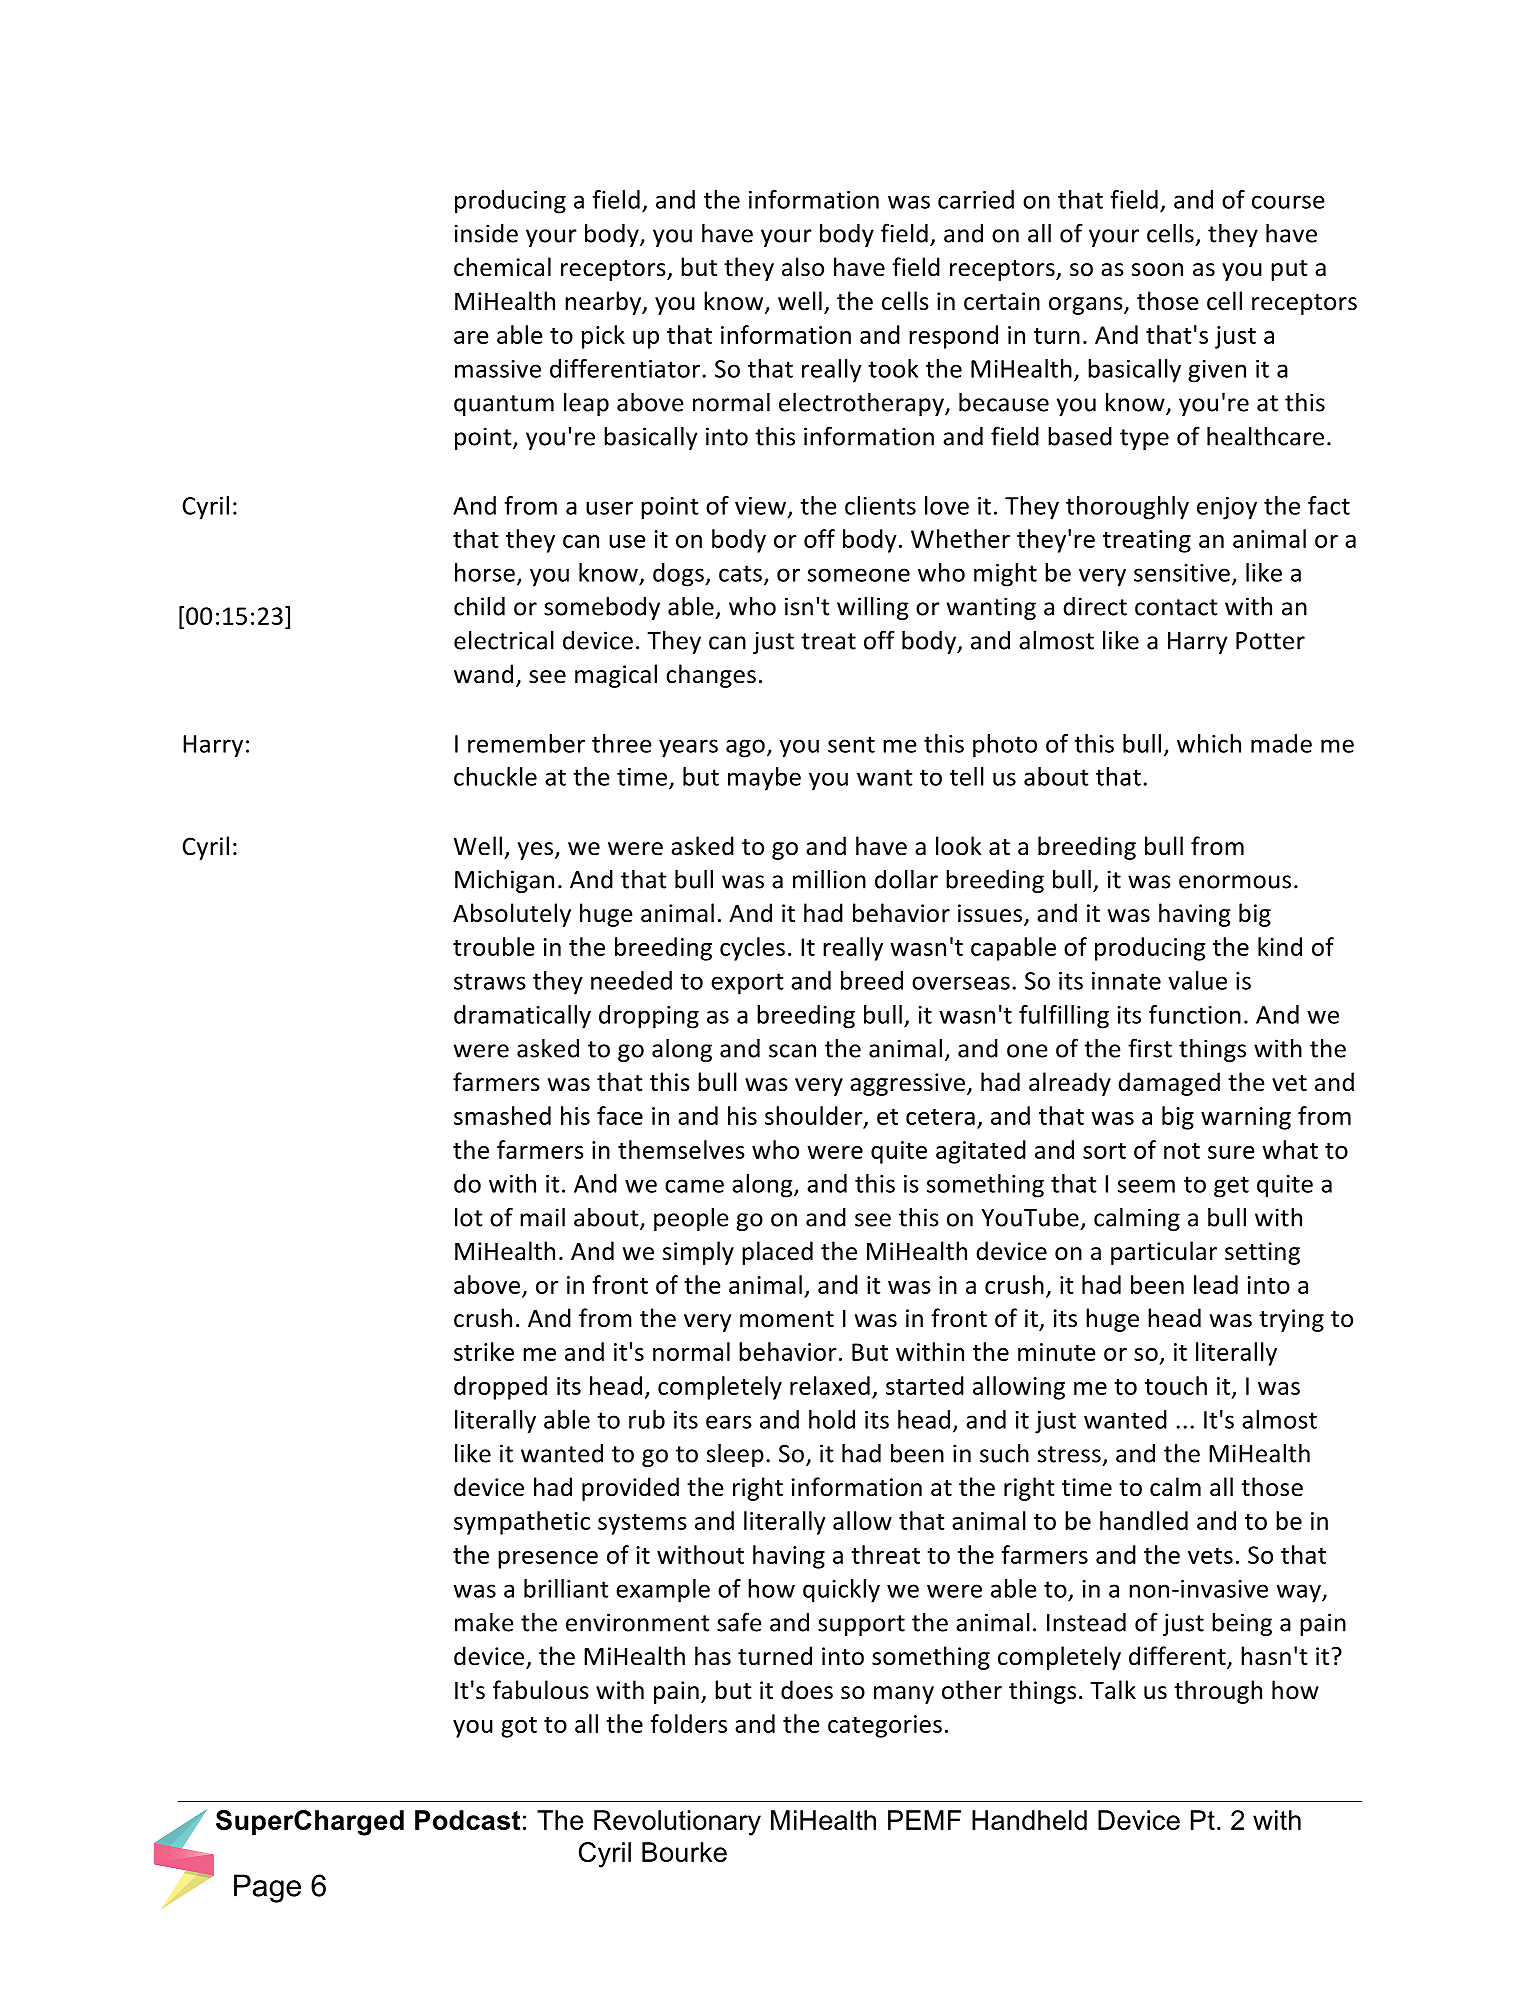 The height and width of the screenshot is (1992, 1539). I want to click on function, so click(1195, 1014).
